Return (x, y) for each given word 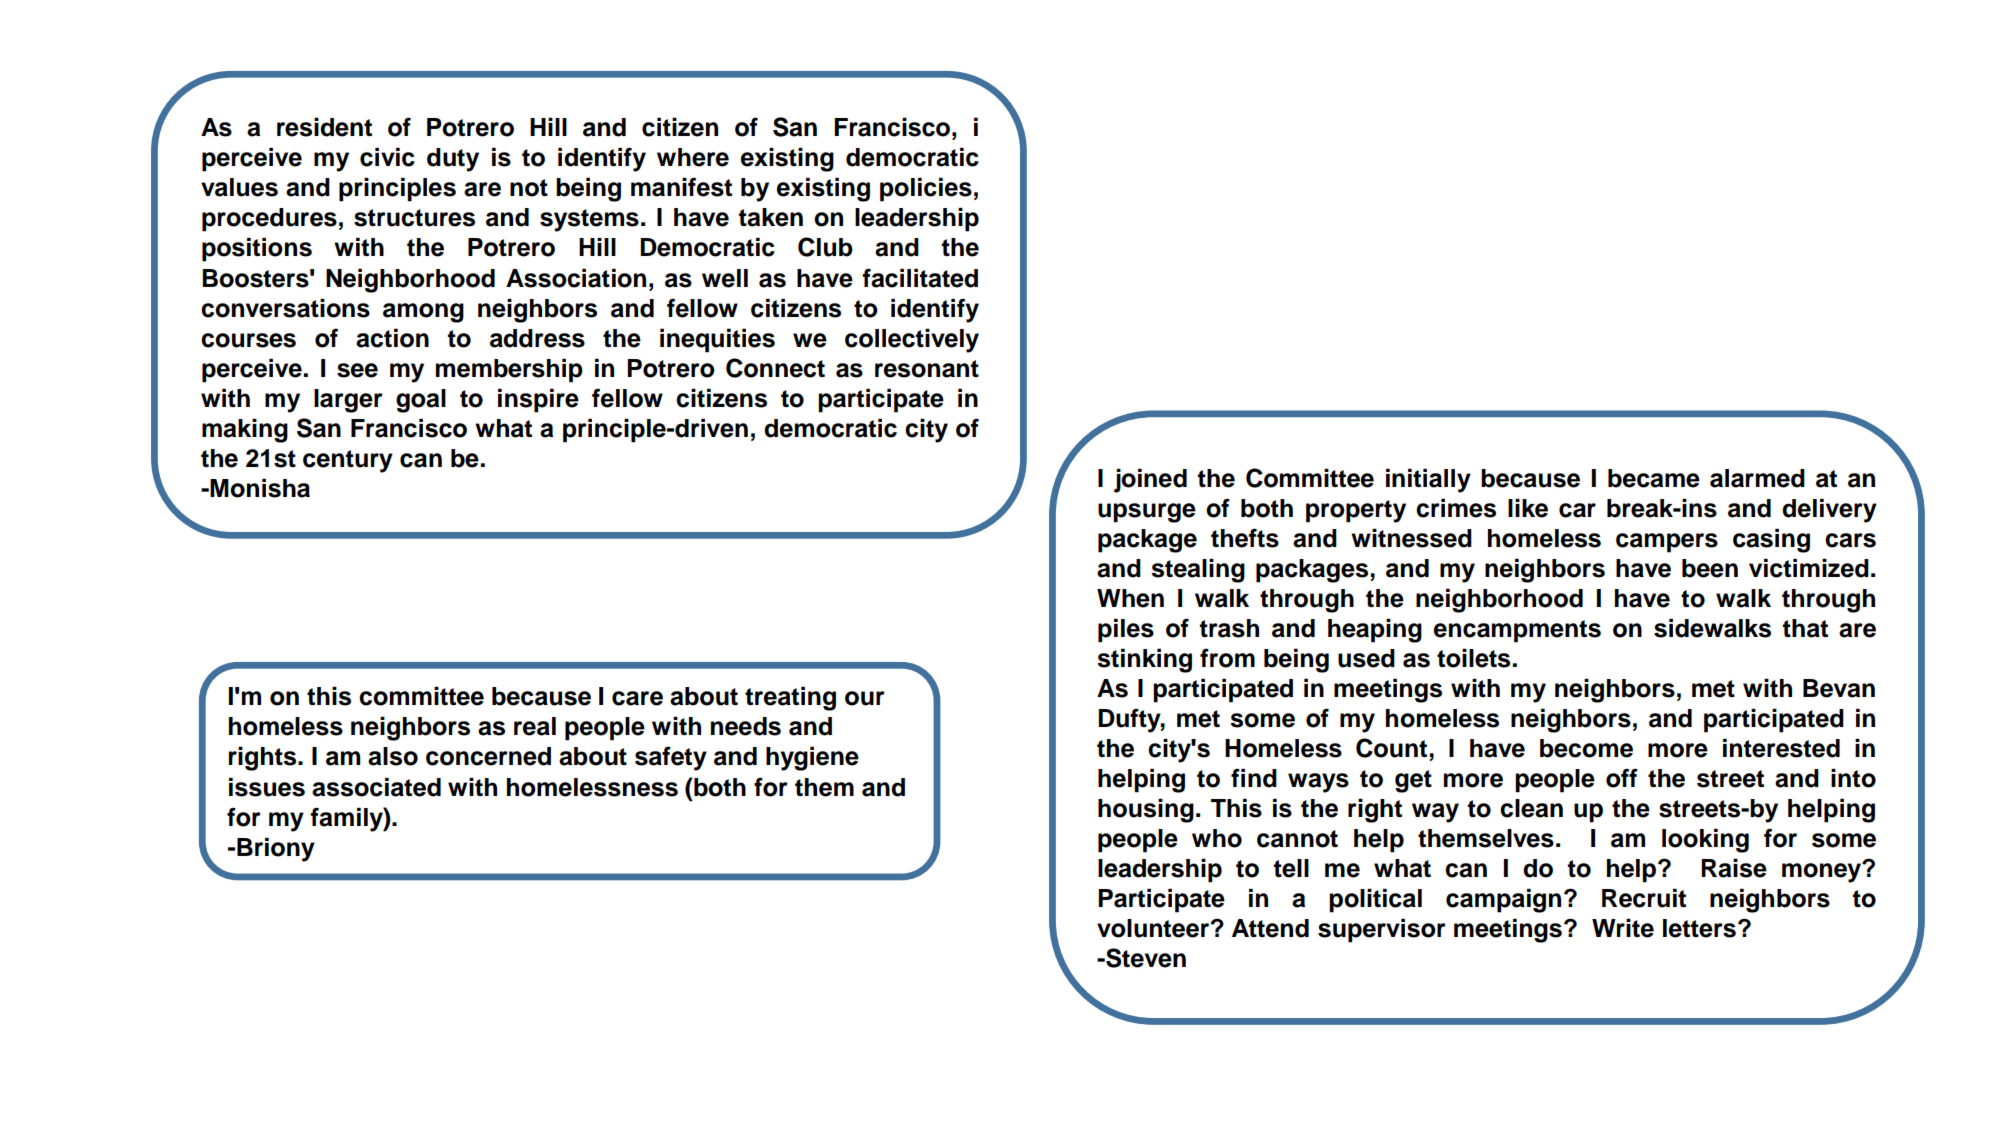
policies (926, 190)
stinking (1144, 660)
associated (376, 787)
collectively (912, 340)
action (392, 338)
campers (1667, 543)
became (1654, 478)
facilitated (920, 278)
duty (453, 160)
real (535, 726)
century (348, 461)
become (1586, 748)
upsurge (1147, 513)
